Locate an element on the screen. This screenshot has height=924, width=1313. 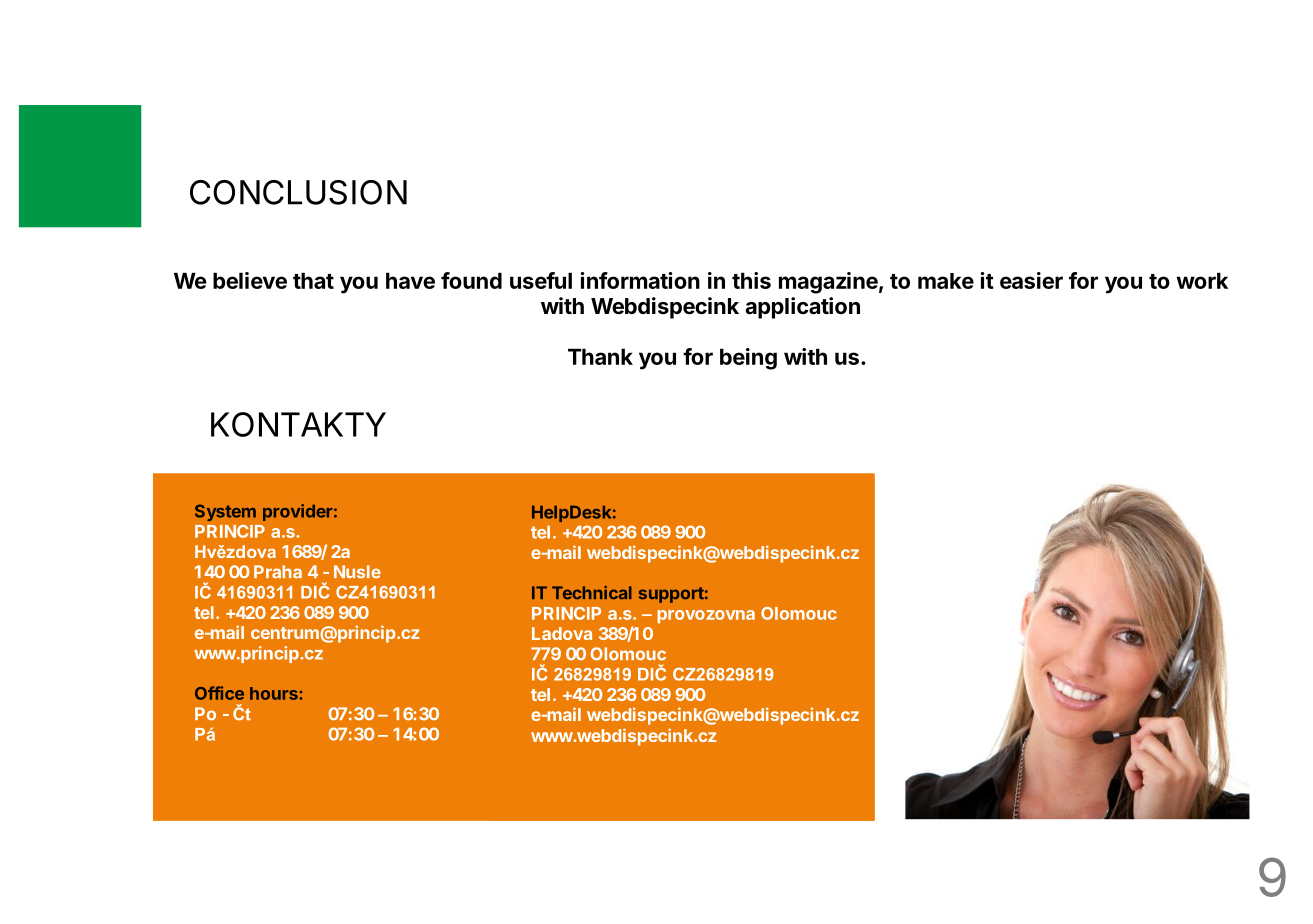
Office is located at coordinates (219, 693).
